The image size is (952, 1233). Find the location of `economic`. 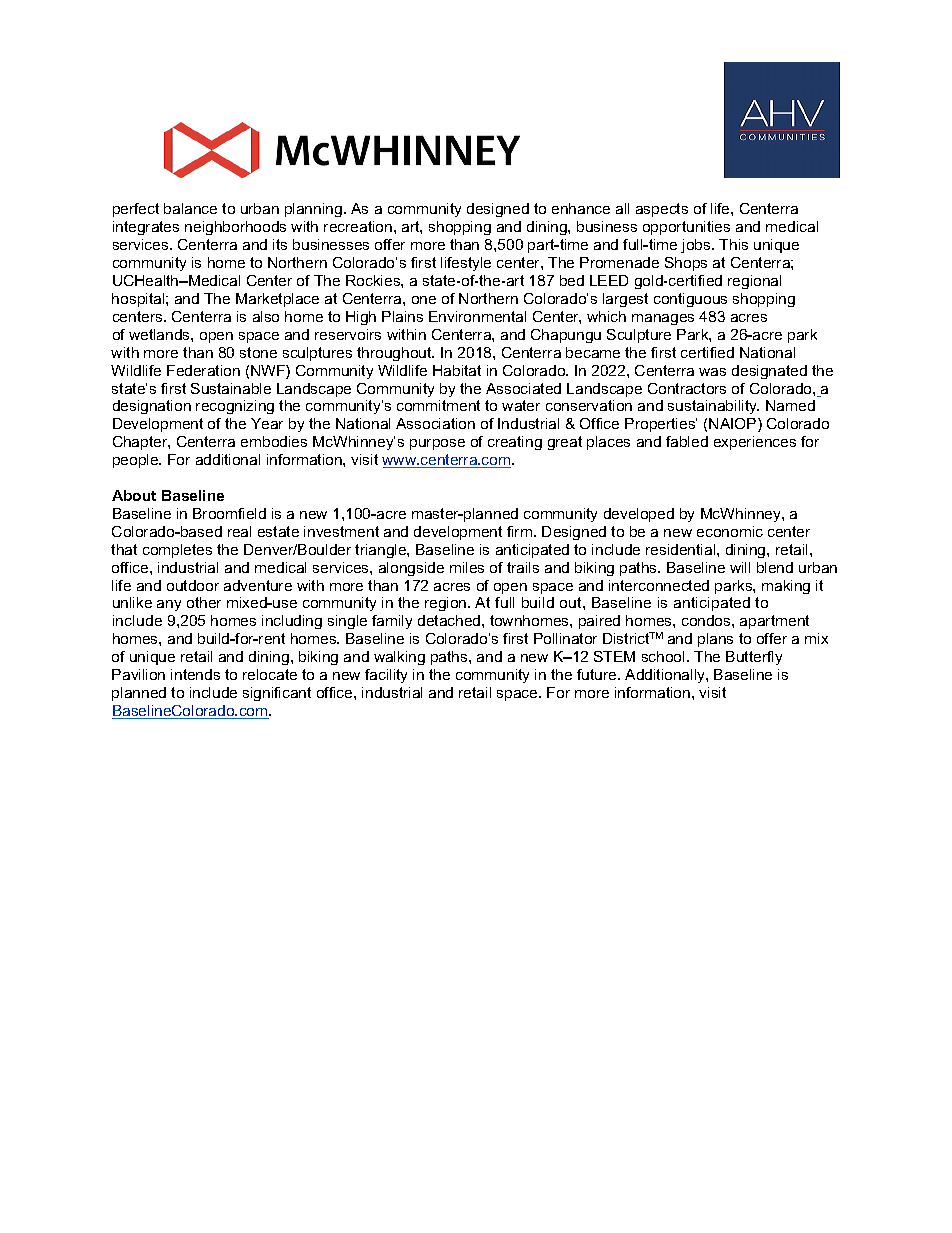

economic is located at coordinates (730, 531).
